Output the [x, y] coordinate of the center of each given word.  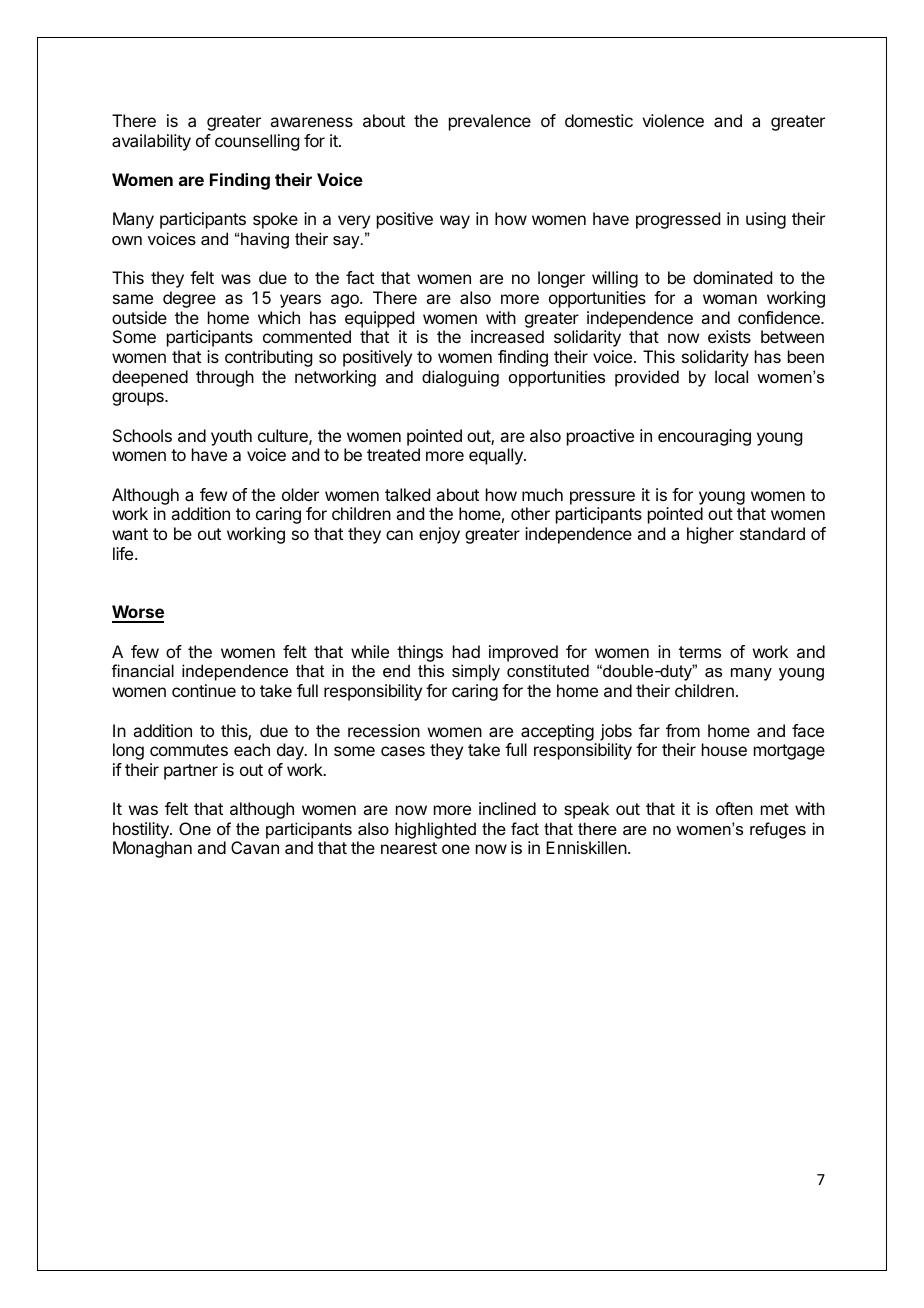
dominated [732, 277]
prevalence [490, 122]
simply [476, 672]
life [124, 553]
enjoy [439, 535]
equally [497, 456]
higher [710, 535]
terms [700, 652]
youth [231, 437]
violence [673, 120]
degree [189, 299]
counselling [257, 142]
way [455, 222]
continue [204, 690]
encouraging [704, 437]
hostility [142, 830]
